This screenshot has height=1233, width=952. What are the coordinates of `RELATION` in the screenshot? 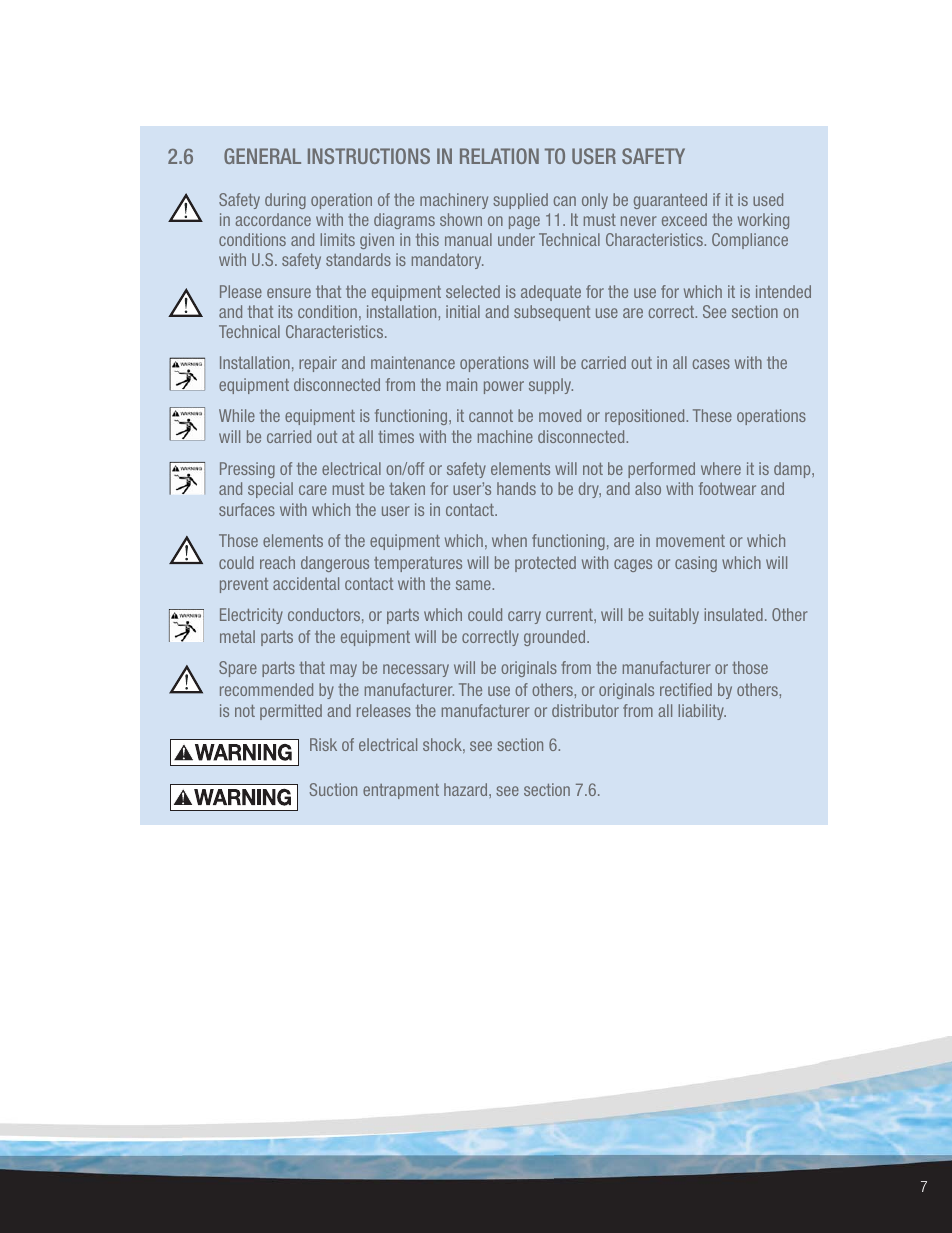 It's located at (499, 156).
